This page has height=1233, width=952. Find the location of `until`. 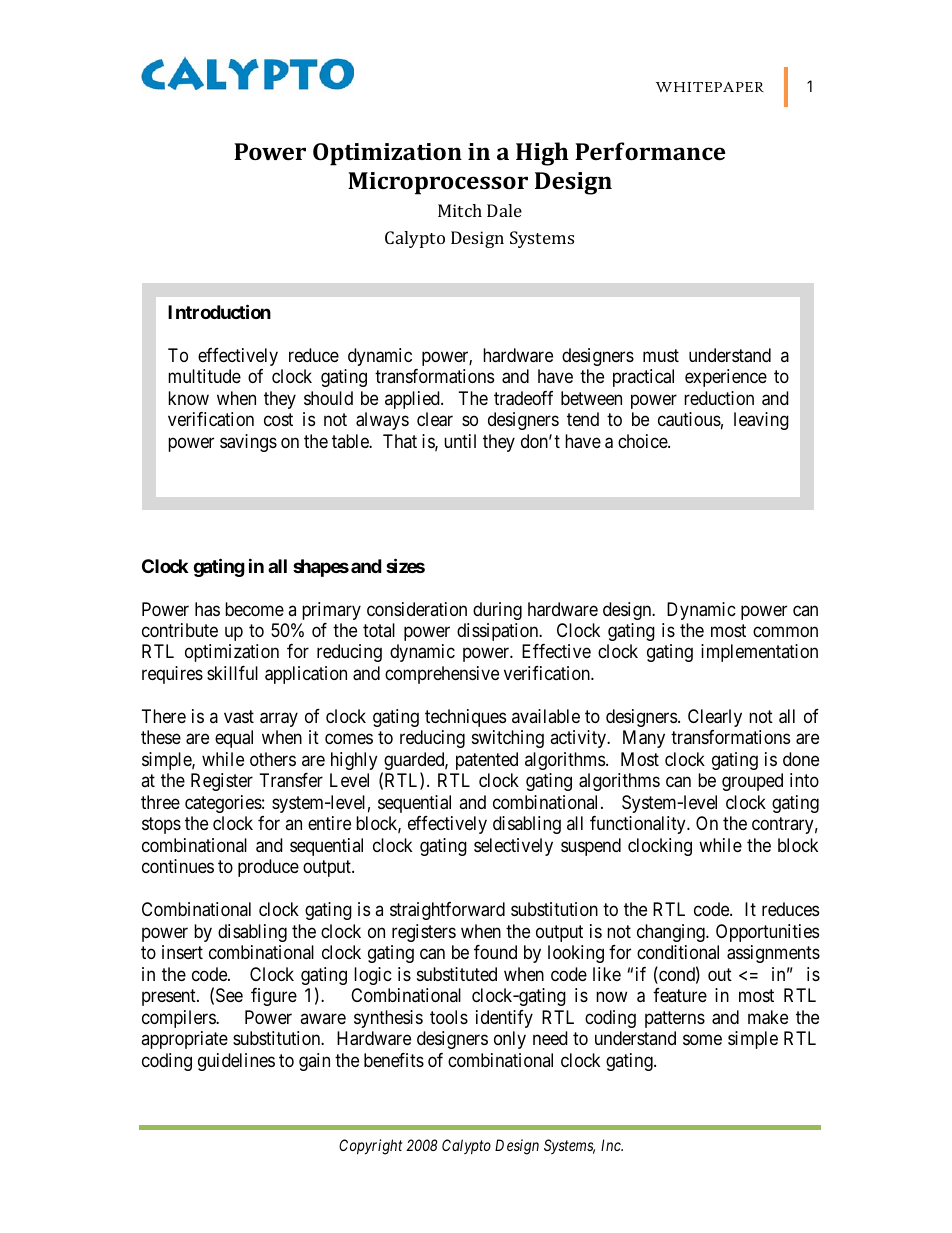

until is located at coordinates (460, 441).
